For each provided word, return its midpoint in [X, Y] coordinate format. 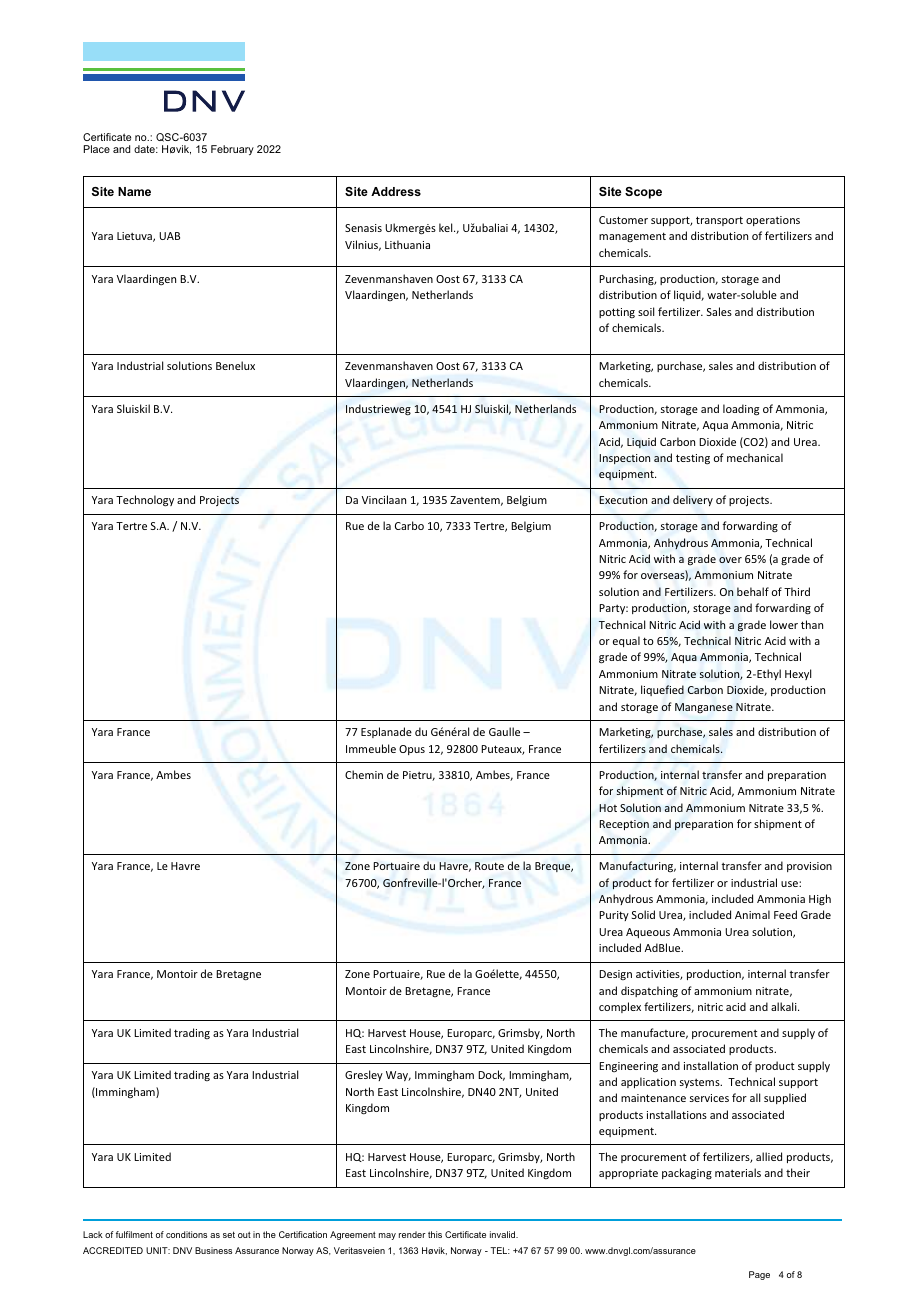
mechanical [755, 457]
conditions [186, 1234]
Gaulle [504, 731]
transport [719, 221]
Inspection [624, 459]
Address [396, 191]
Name [134, 191]
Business [213, 1250]
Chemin [364, 774]
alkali [785, 1006]
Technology [145, 501]
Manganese [704, 708]
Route [489, 866]
